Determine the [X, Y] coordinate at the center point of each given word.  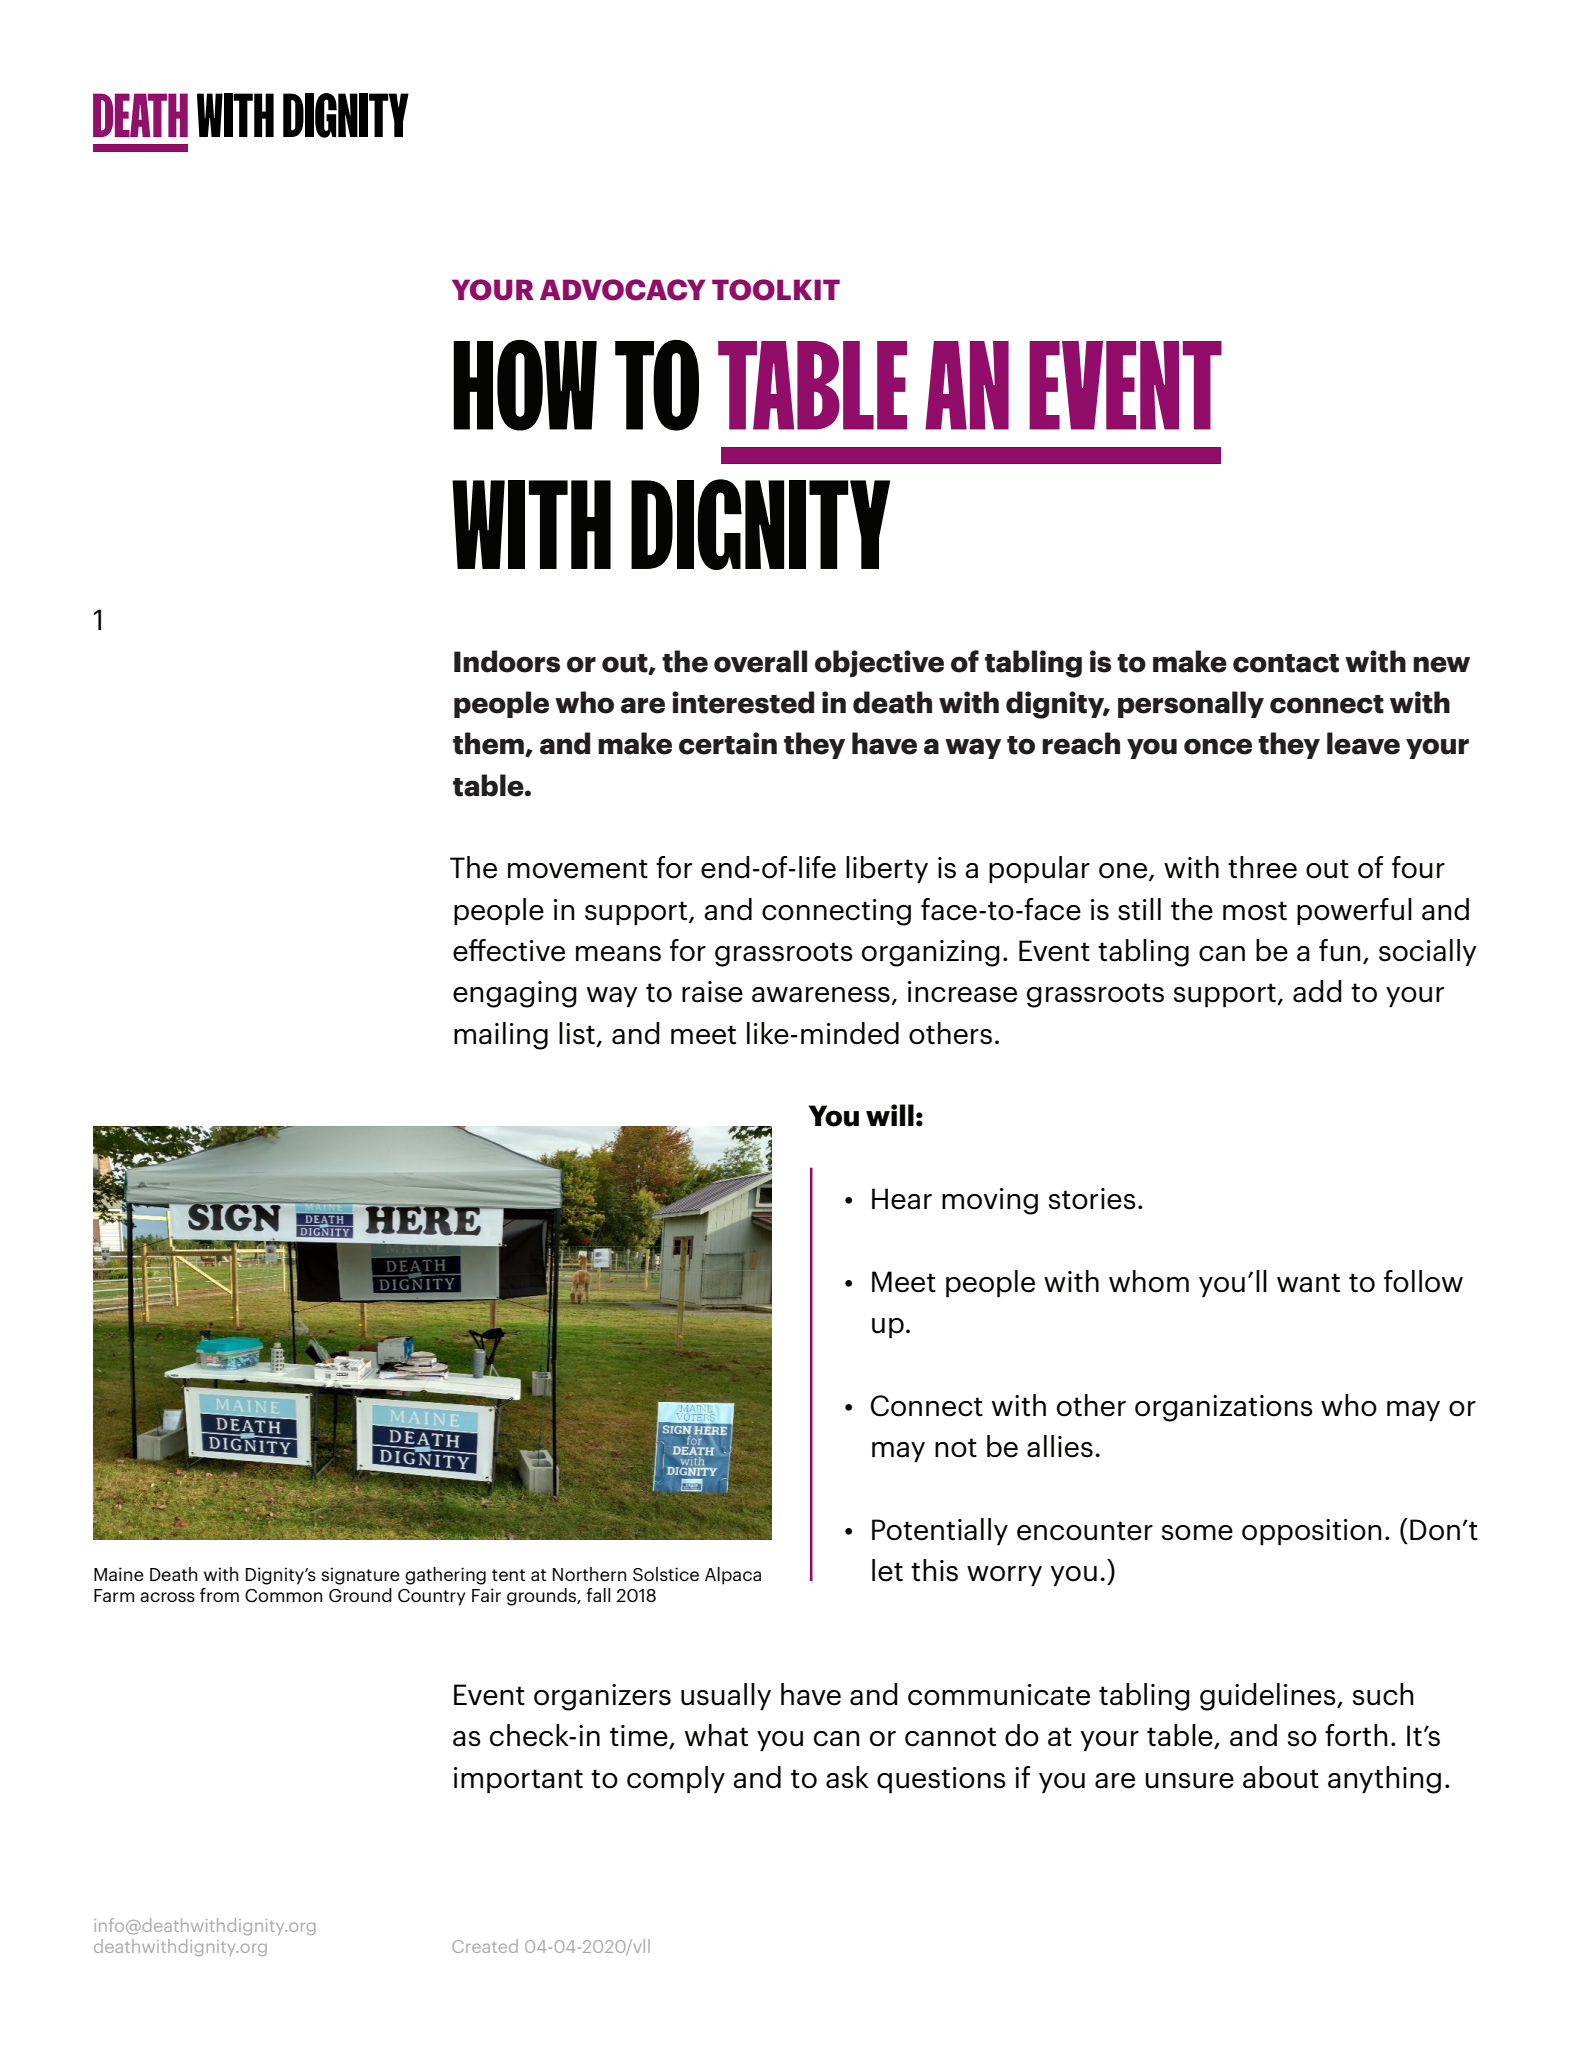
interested [743, 702]
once [1218, 746]
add [1317, 991]
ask [847, 1777]
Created [485, 1946]
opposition [1312, 1532]
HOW [525, 385]
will [890, 1115]
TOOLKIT [776, 290]
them [489, 744]
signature [360, 1576]
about [1281, 1777]
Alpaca [733, 1576]
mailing [501, 1036]
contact [1286, 663]
